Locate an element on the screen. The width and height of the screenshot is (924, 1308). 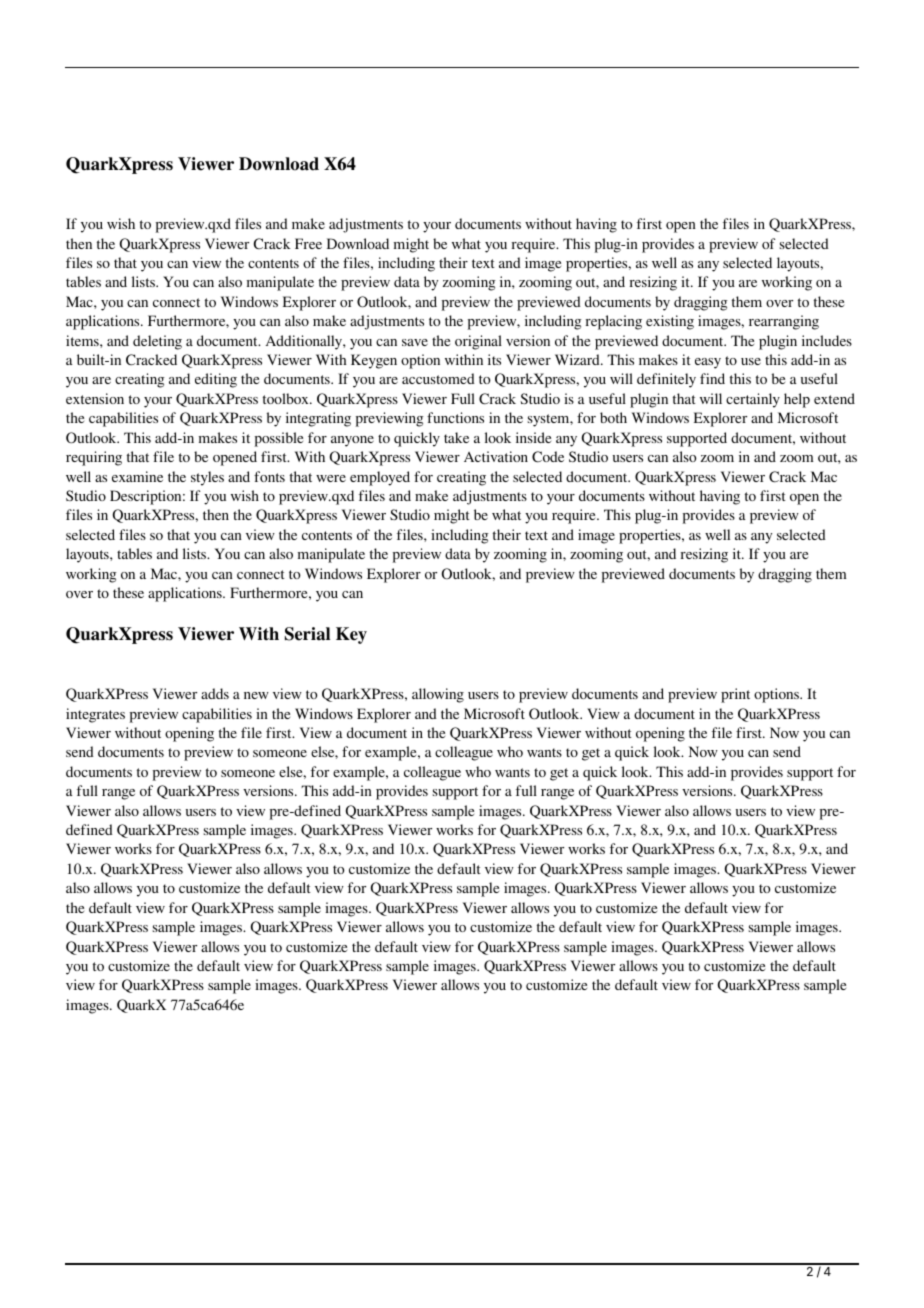
print is located at coordinates (735, 695).
